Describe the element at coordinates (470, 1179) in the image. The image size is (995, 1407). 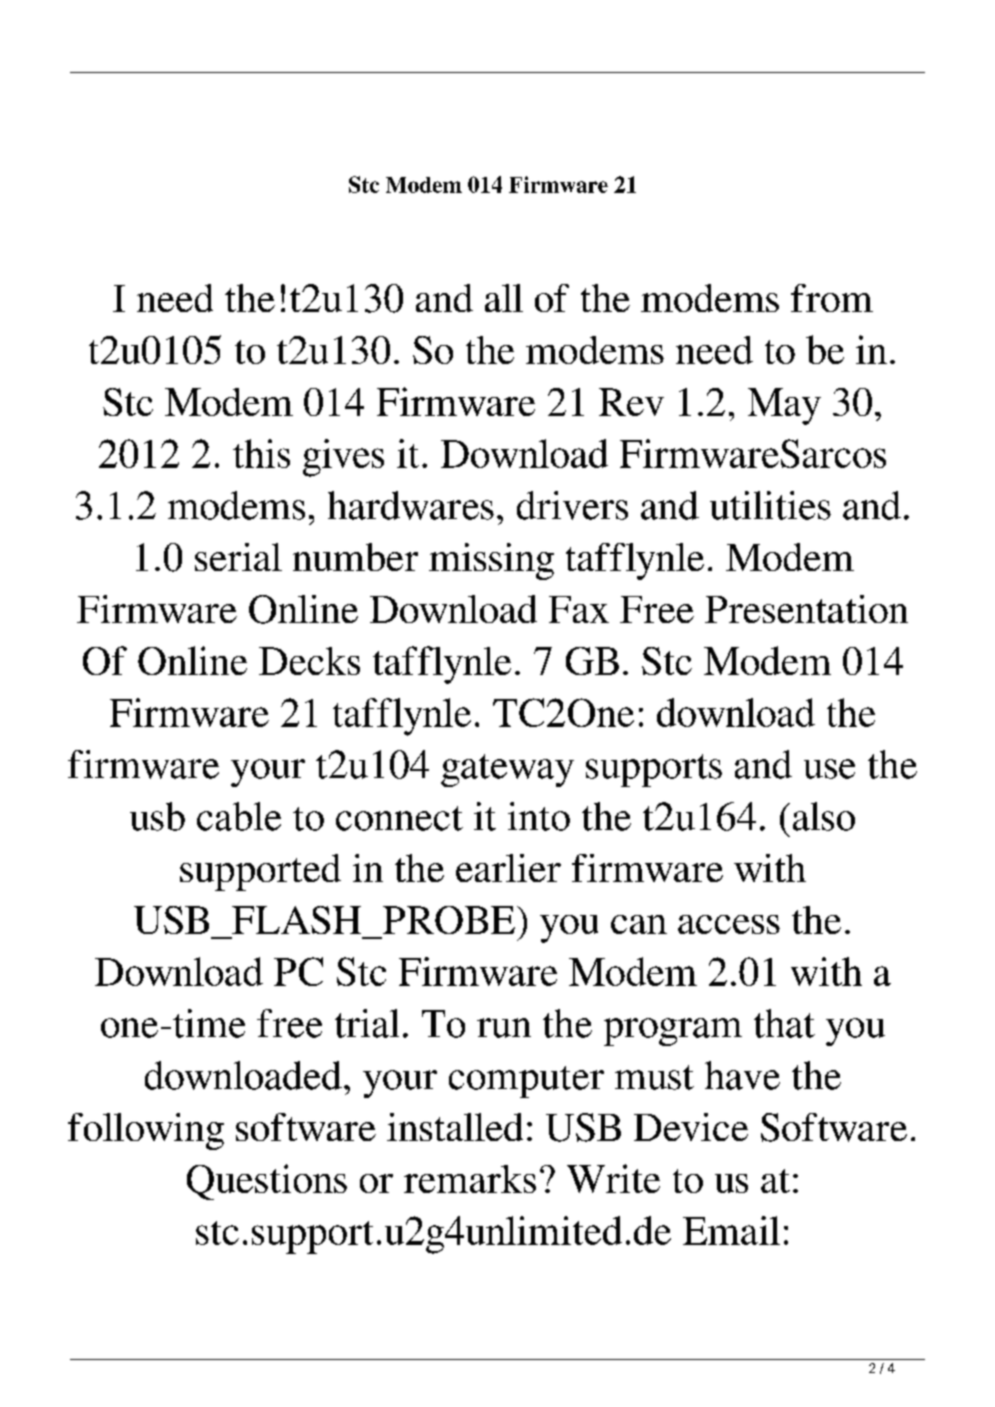
I see `remarks` at that location.
